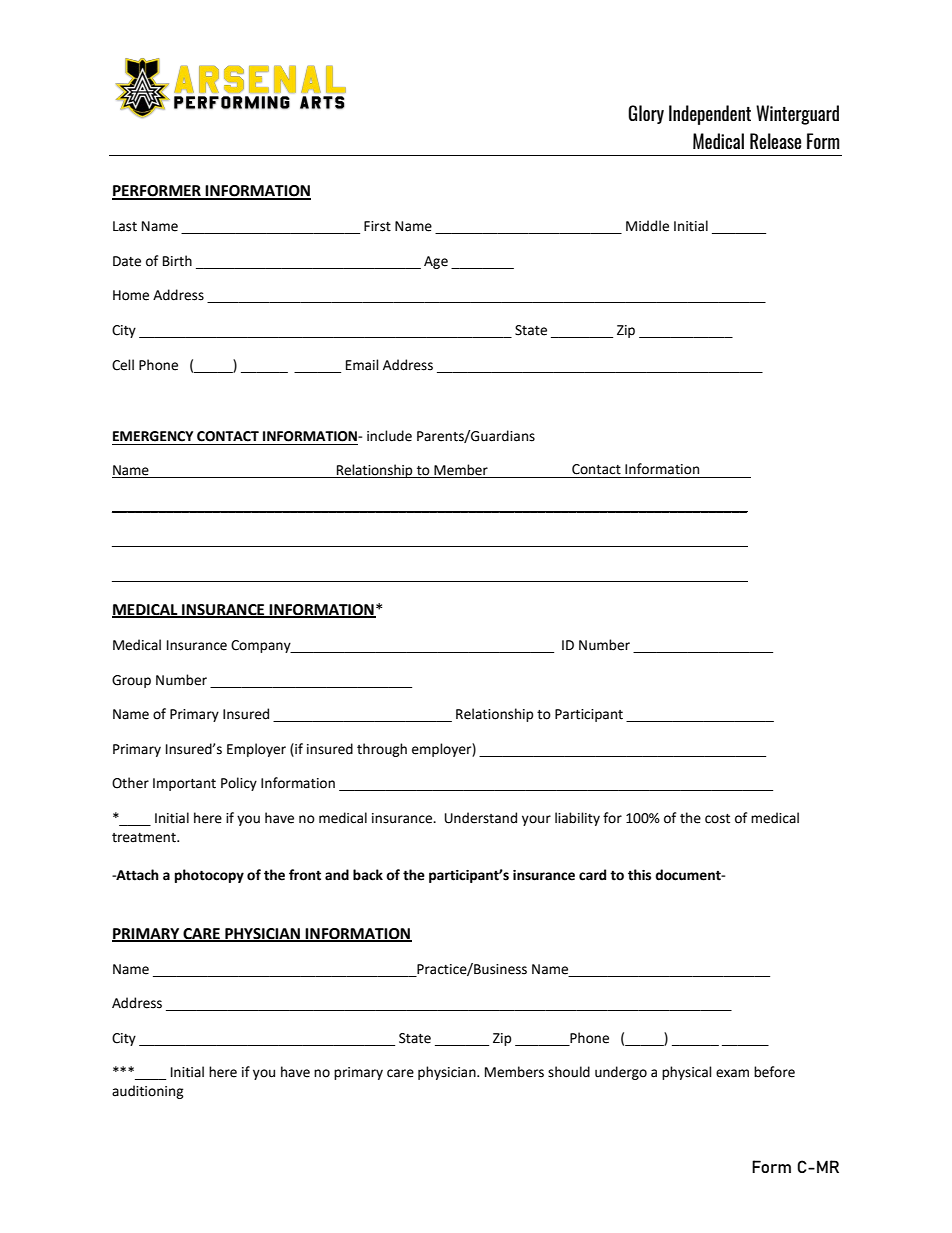 This screenshot has width=952, height=1233. Describe the element at coordinates (717, 819) in the screenshot. I see `cost` at that location.
